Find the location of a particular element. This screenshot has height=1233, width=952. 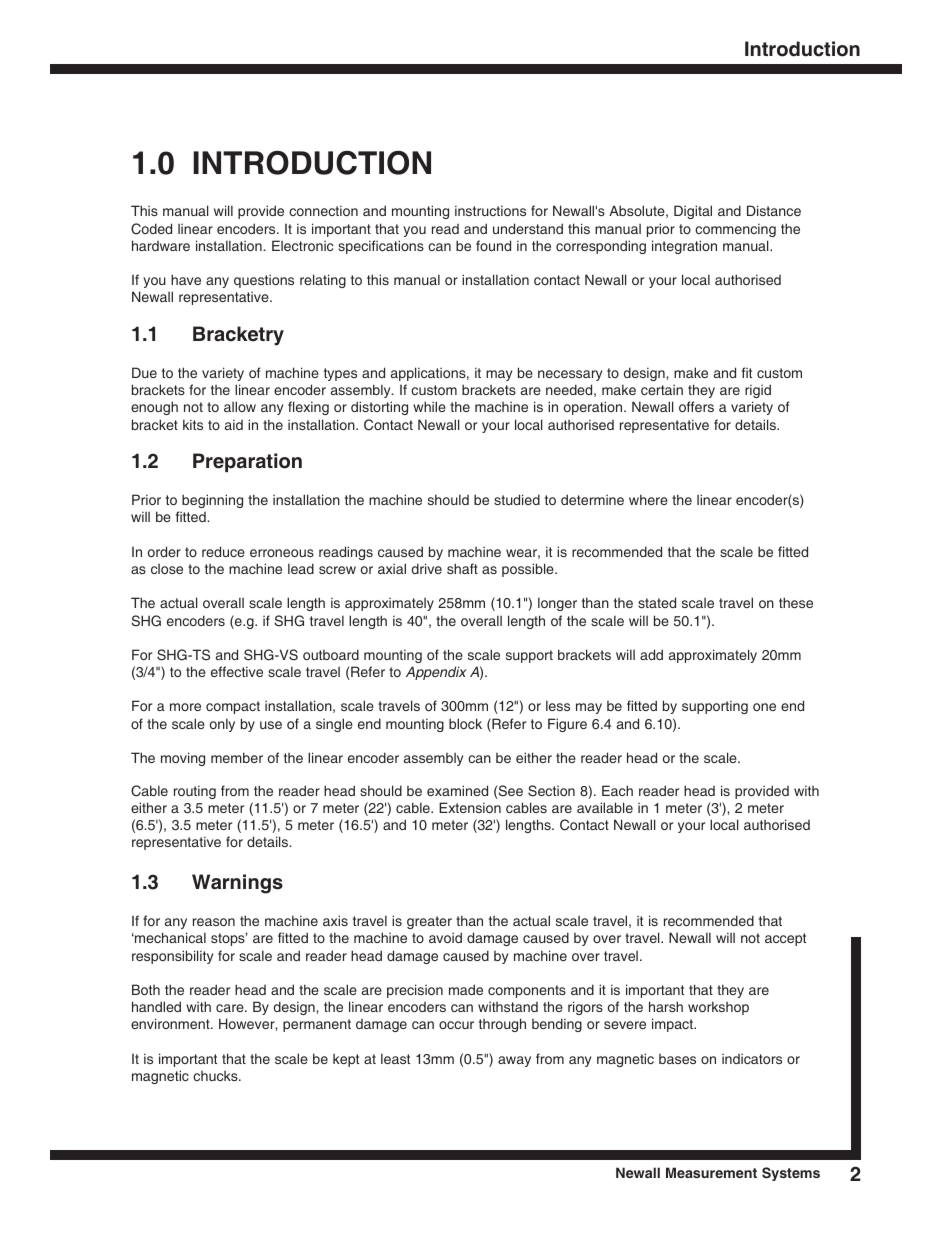

compact is located at coordinates (233, 707).
